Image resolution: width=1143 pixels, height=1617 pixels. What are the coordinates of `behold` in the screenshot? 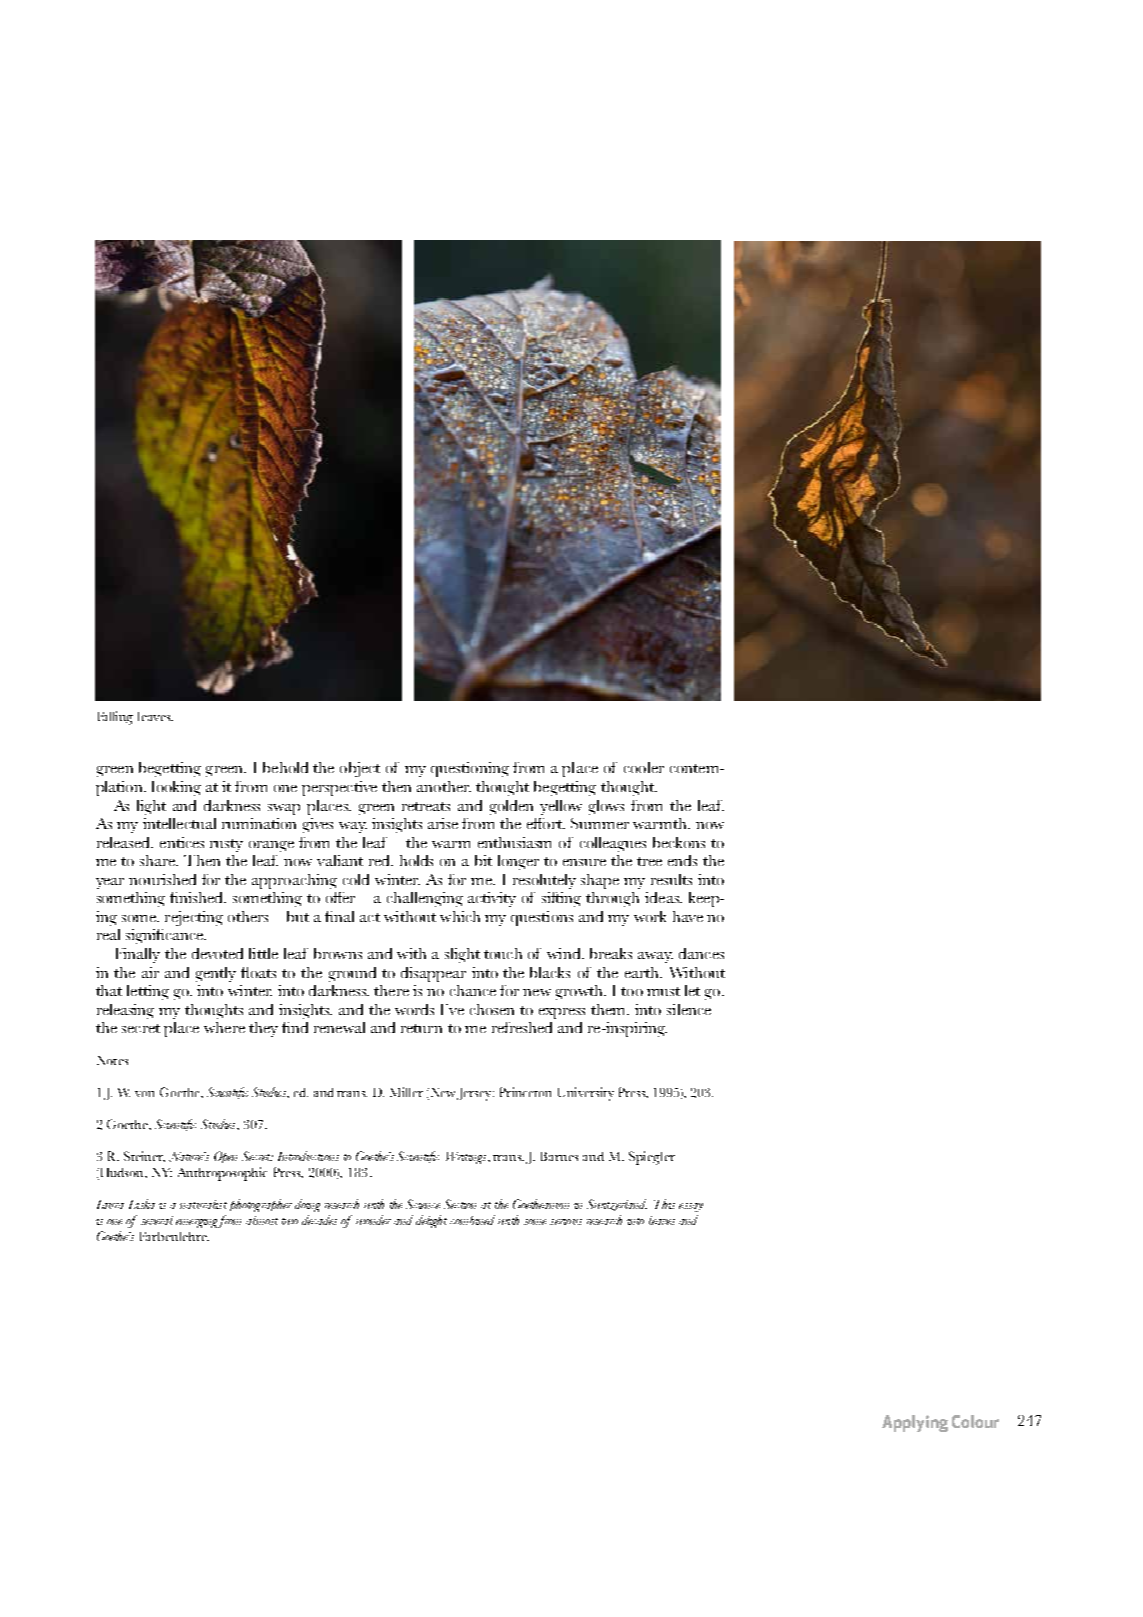 It's located at (285, 767).
